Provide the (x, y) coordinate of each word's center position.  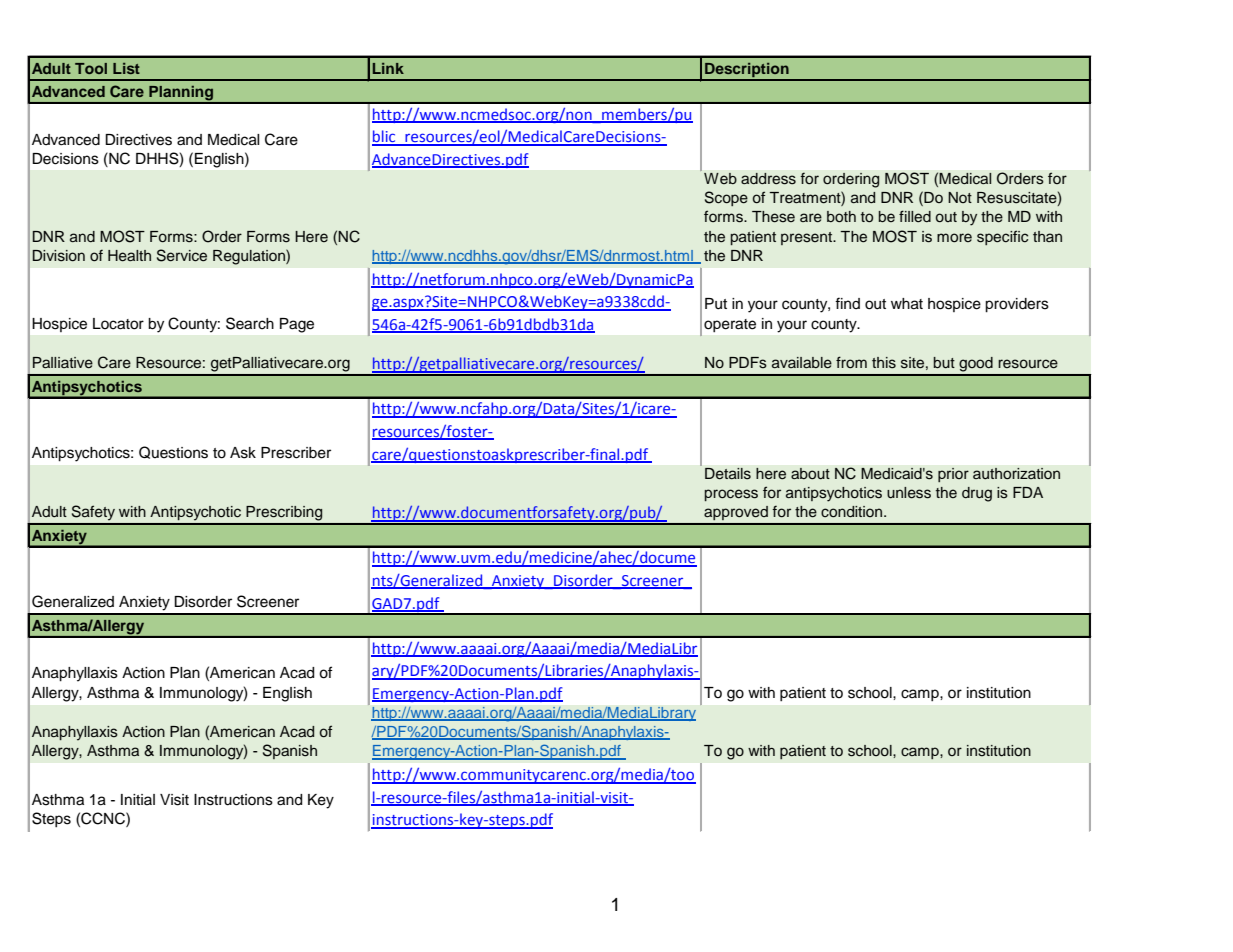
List (126, 68)
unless (909, 493)
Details (728, 474)
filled (915, 216)
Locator (118, 324)
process (731, 495)
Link (388, 68)
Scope (726, 198)
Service (182, 255)
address (768, 179)
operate (730, 325)
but (944, 363)
